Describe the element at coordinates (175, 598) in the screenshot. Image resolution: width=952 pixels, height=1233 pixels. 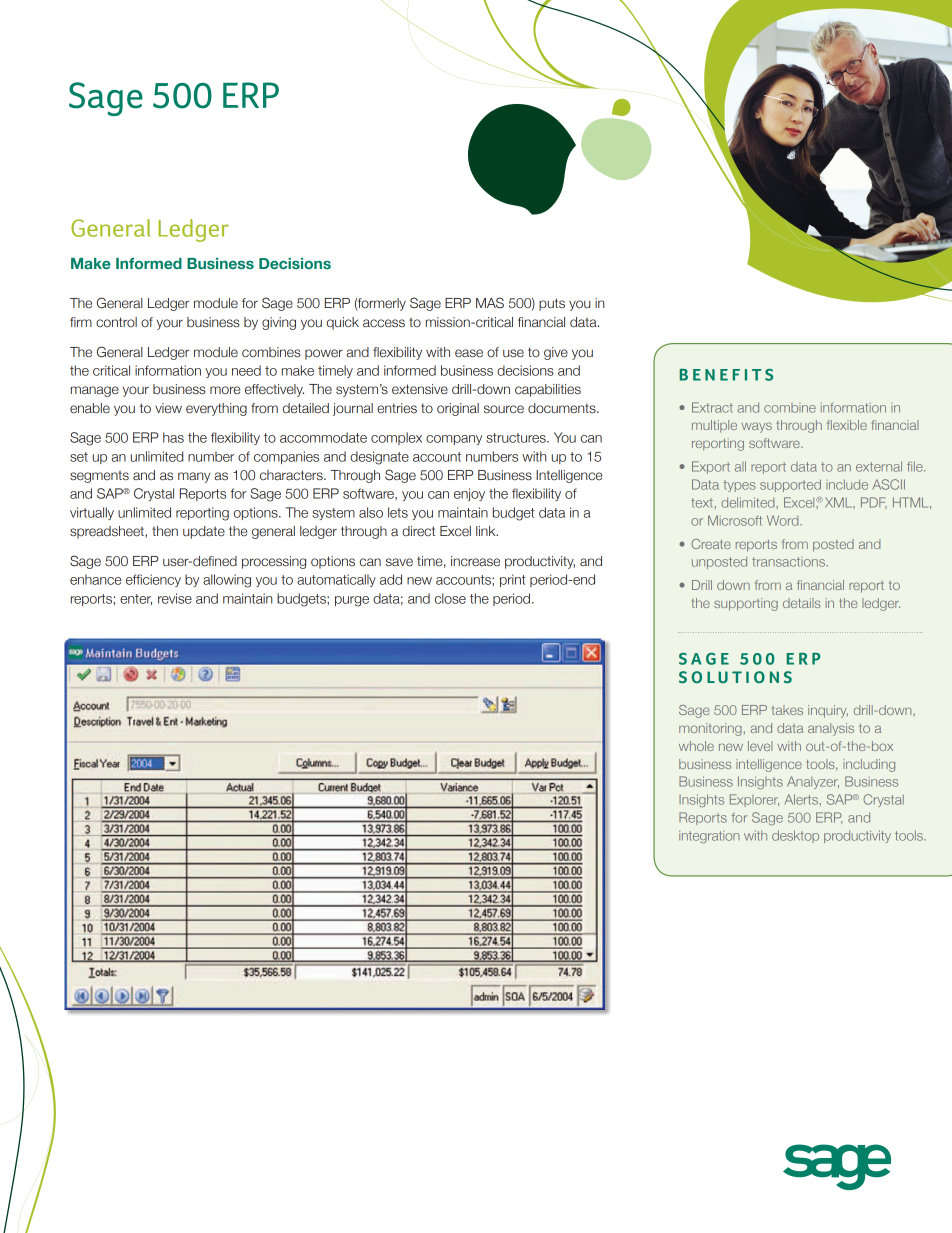
I see `revise` at that location.
